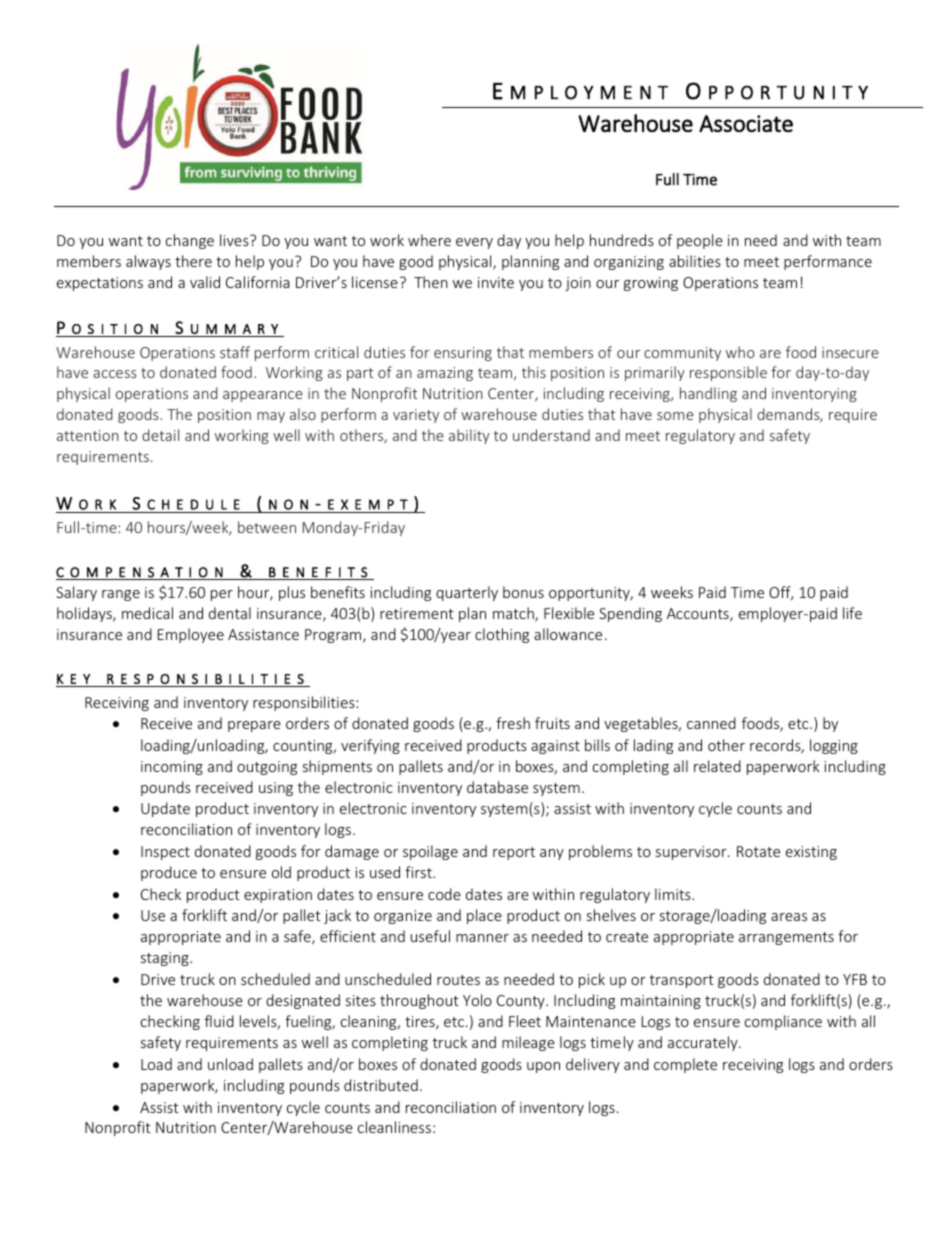 The width and height of the page is (952, 1233). I want to click on Associate, so click(746, 123).
